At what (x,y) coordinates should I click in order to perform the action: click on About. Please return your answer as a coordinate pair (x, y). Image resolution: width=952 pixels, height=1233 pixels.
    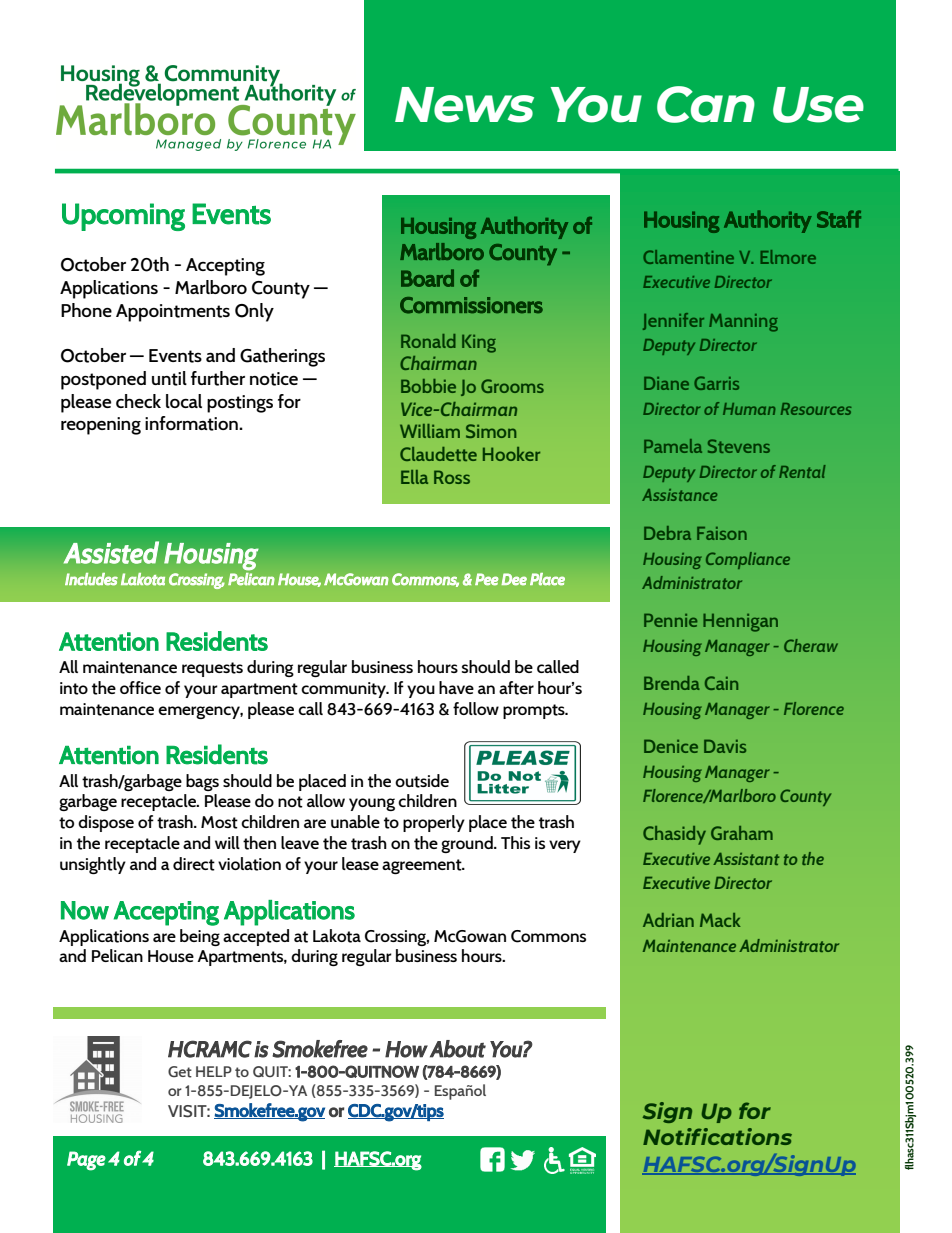
    Looking at the image, I should click on (458, 1049).
